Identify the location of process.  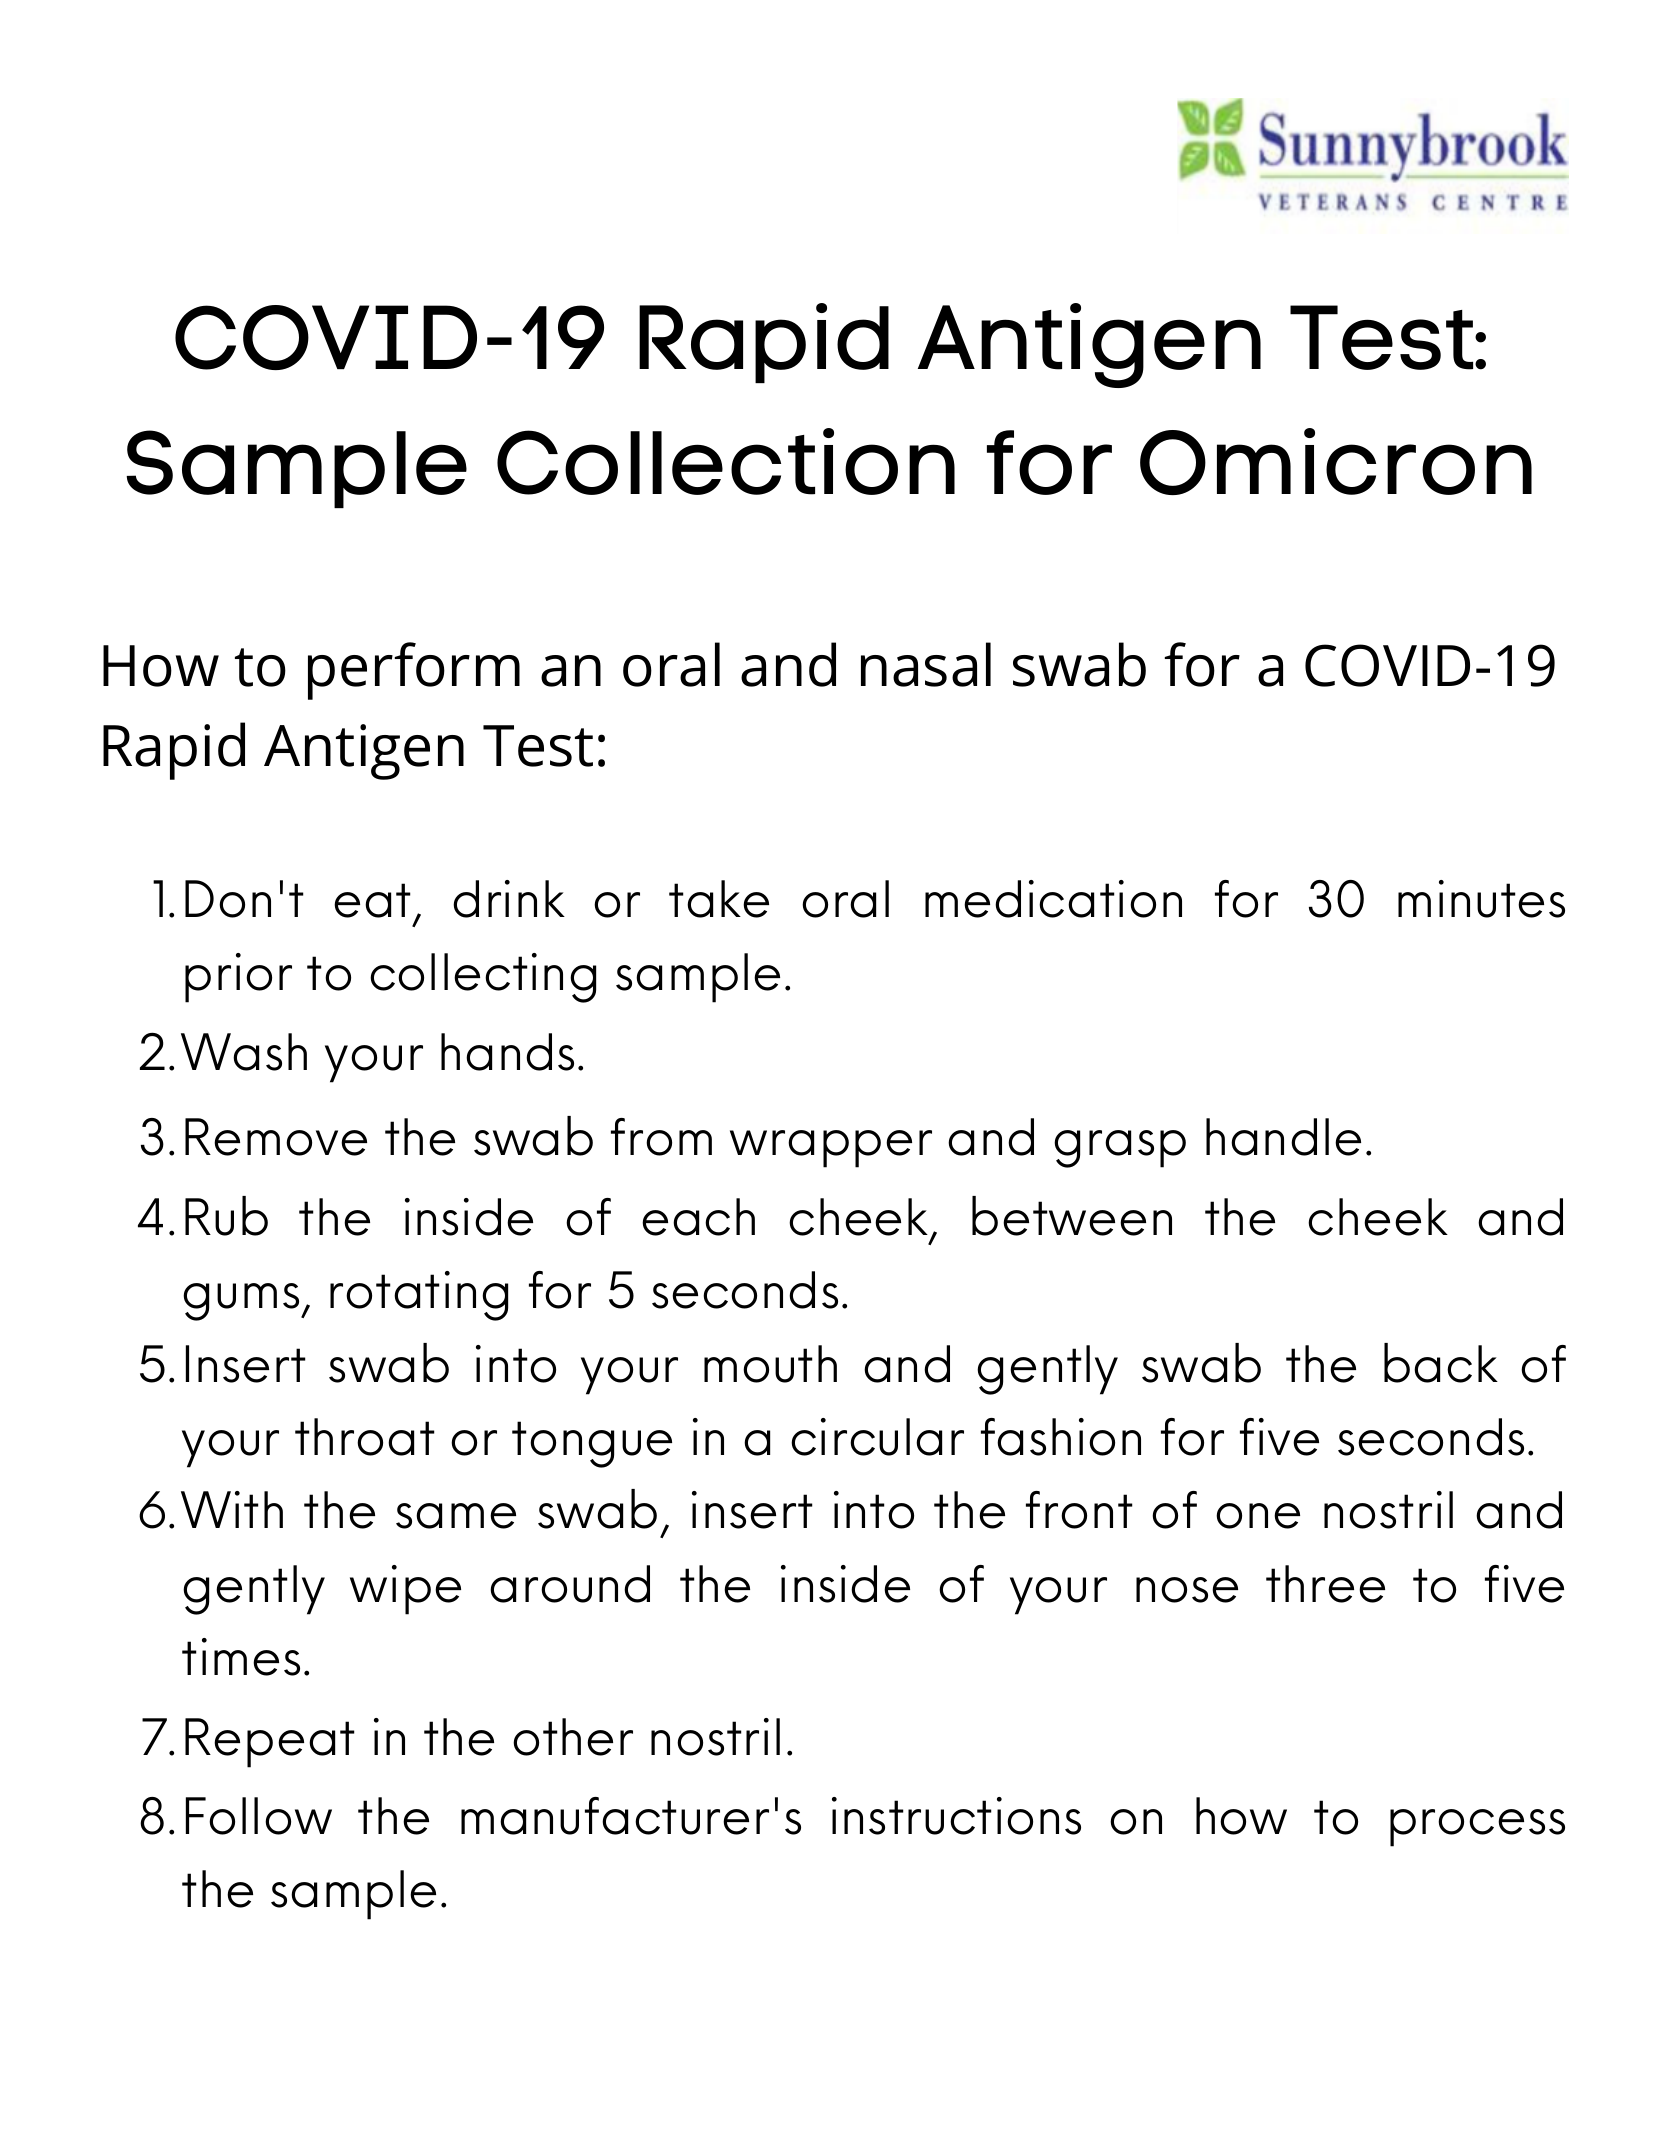
(1477, 1828).
